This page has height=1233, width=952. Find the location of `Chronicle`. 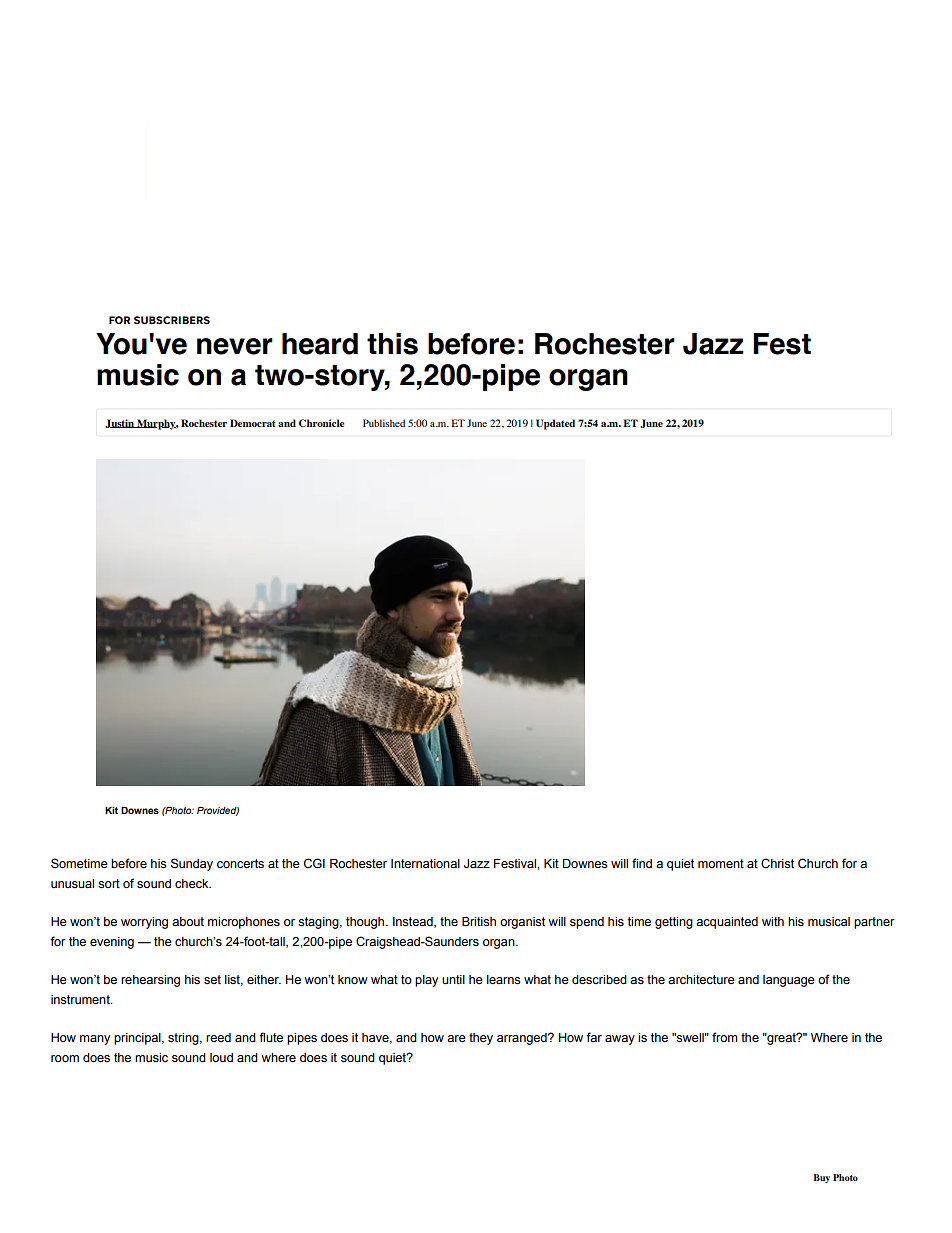

Chronicle is located at coordinates (321, 423).
